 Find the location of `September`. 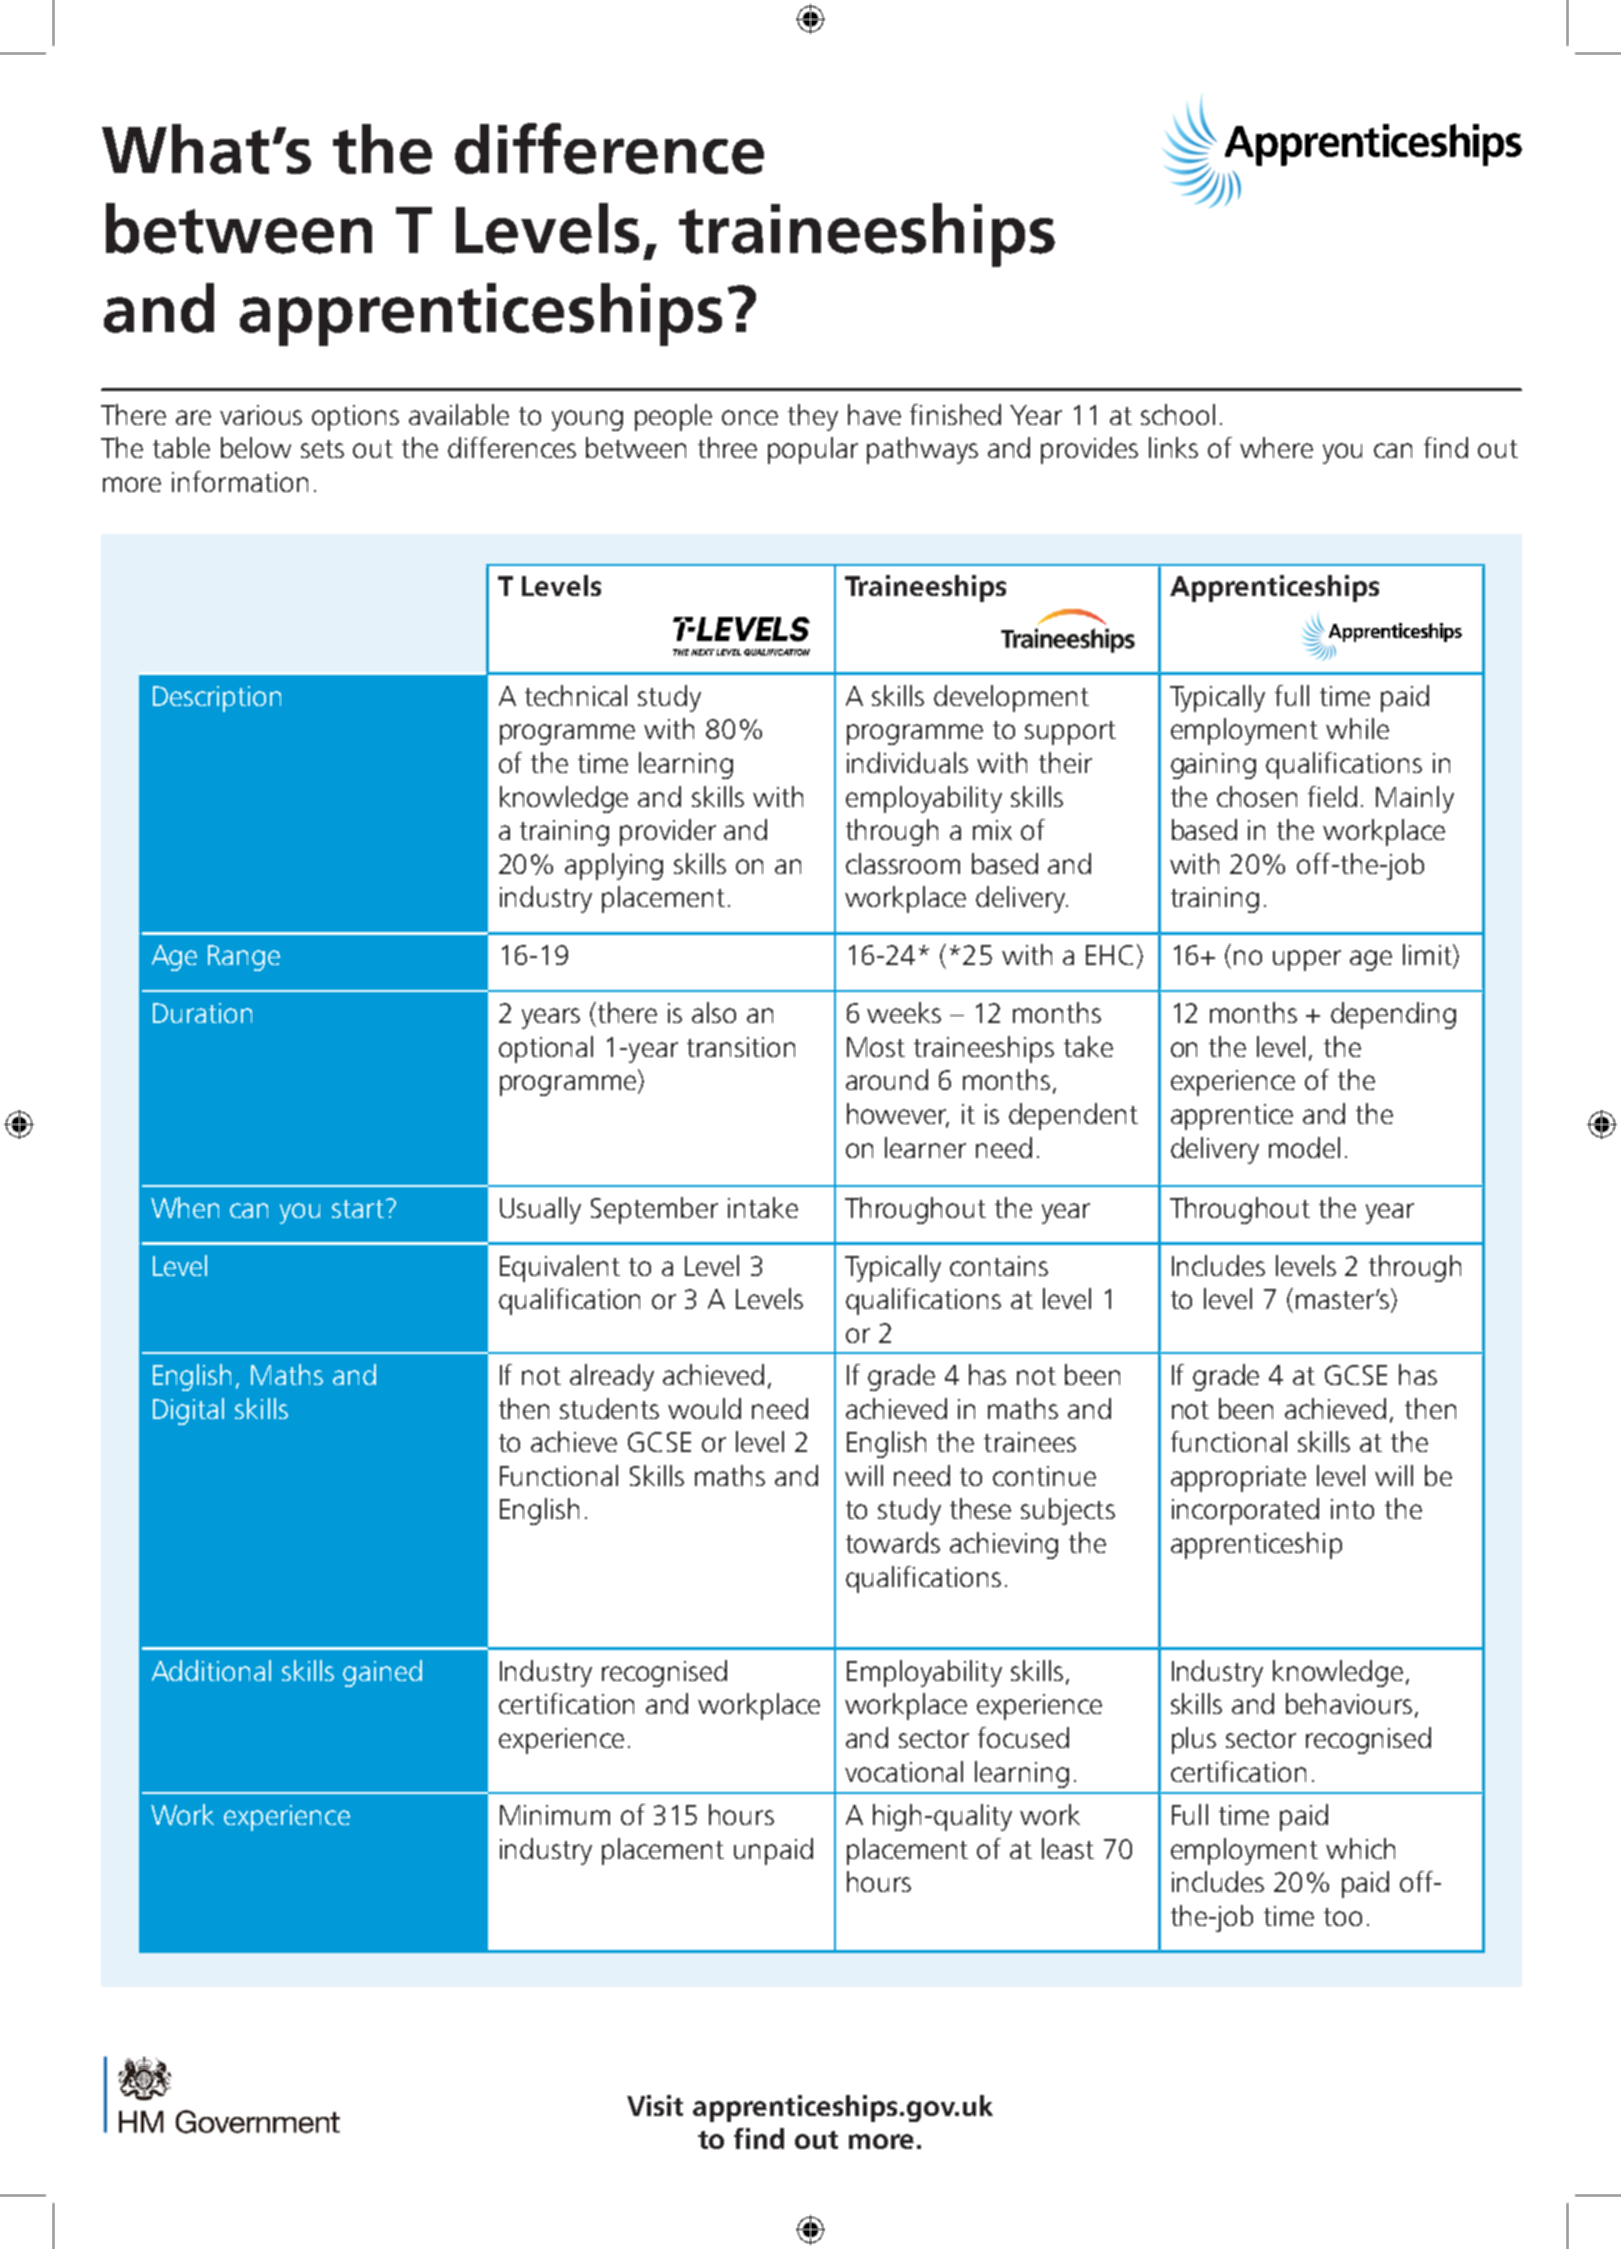

September is located at coordinates (654, 1210).
